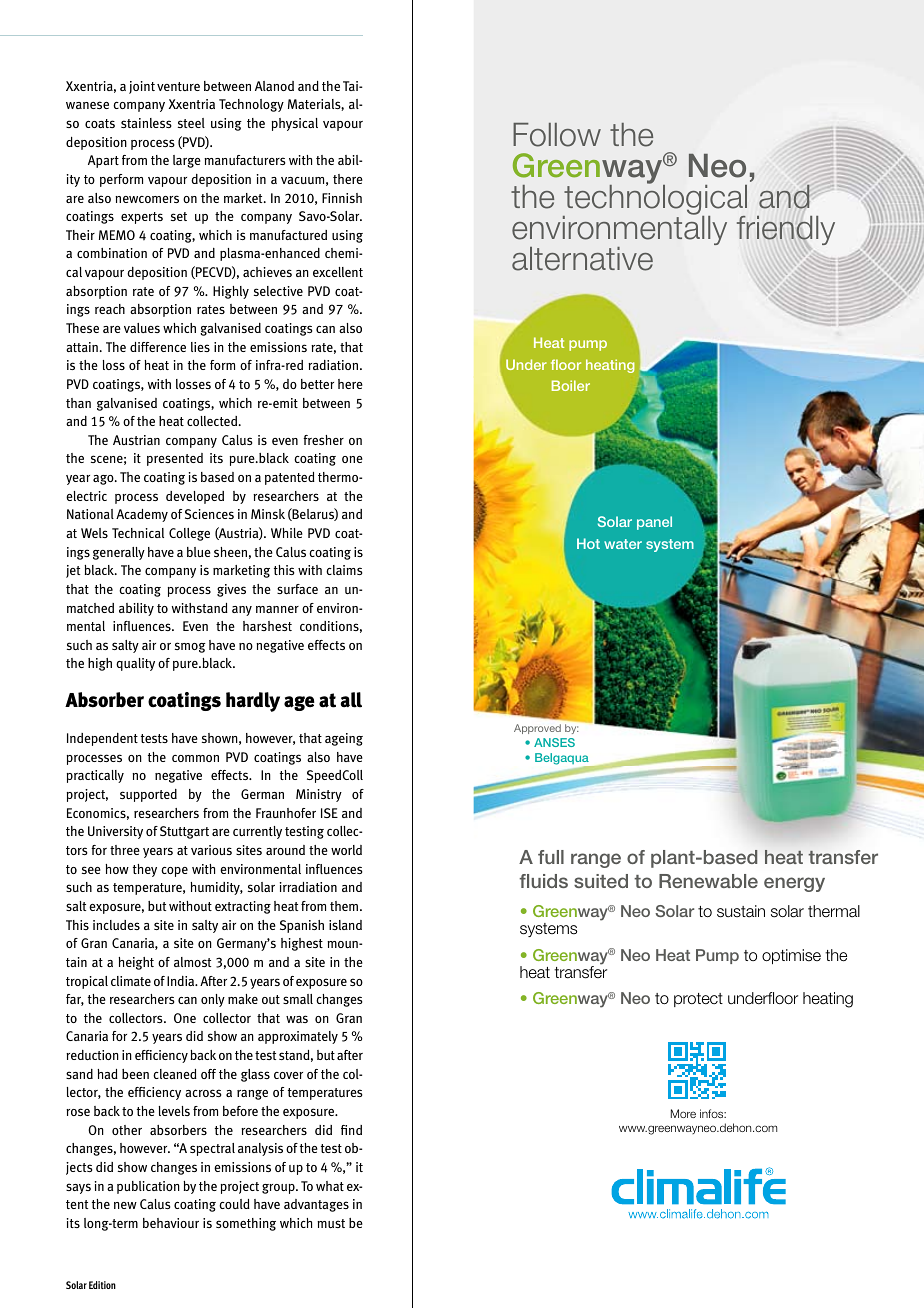  Describe the element at coordinates (655, 200) in the screenshot. I see `technological` at that location.
